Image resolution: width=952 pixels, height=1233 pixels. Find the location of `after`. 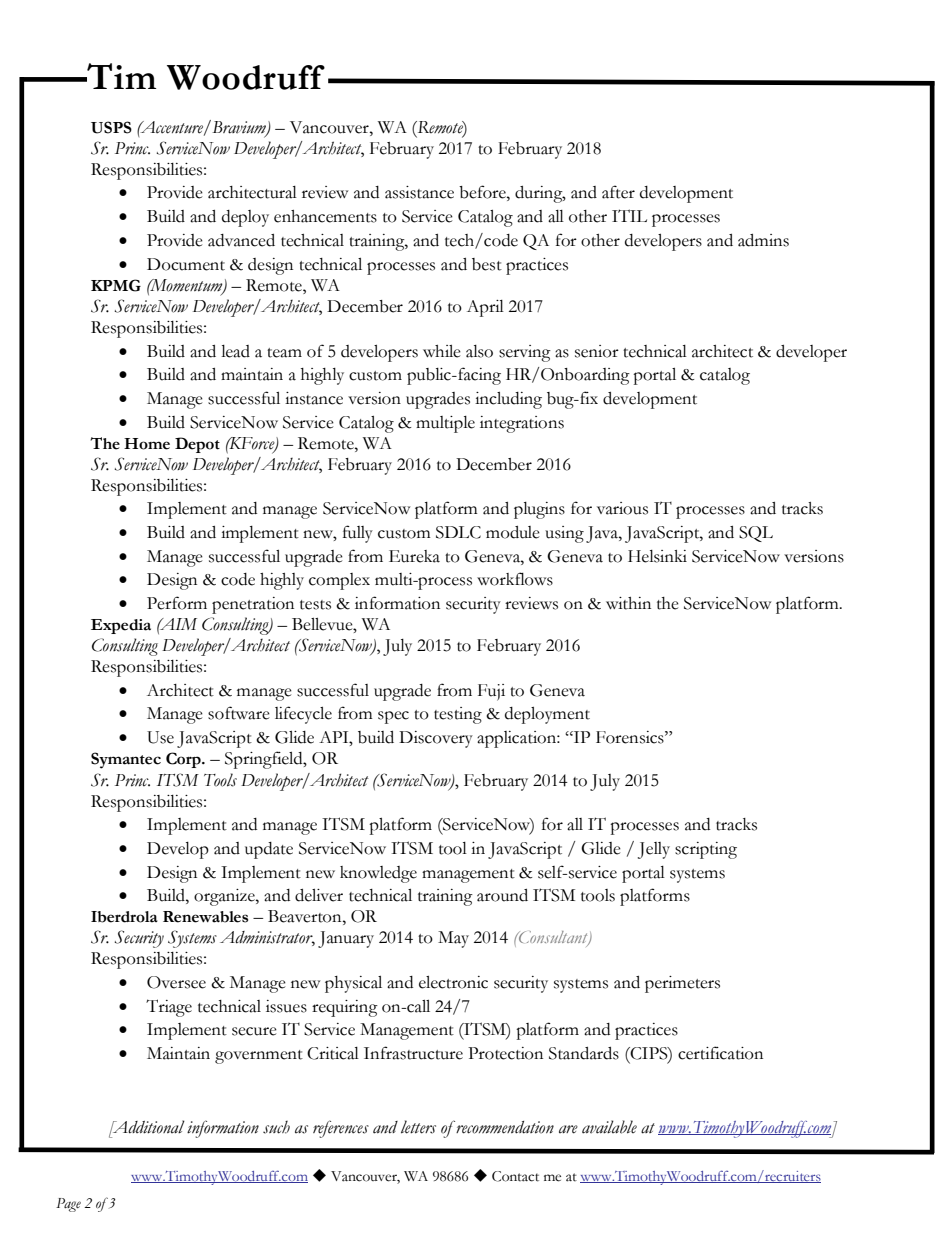

after is located at coordinates (618, 192).
